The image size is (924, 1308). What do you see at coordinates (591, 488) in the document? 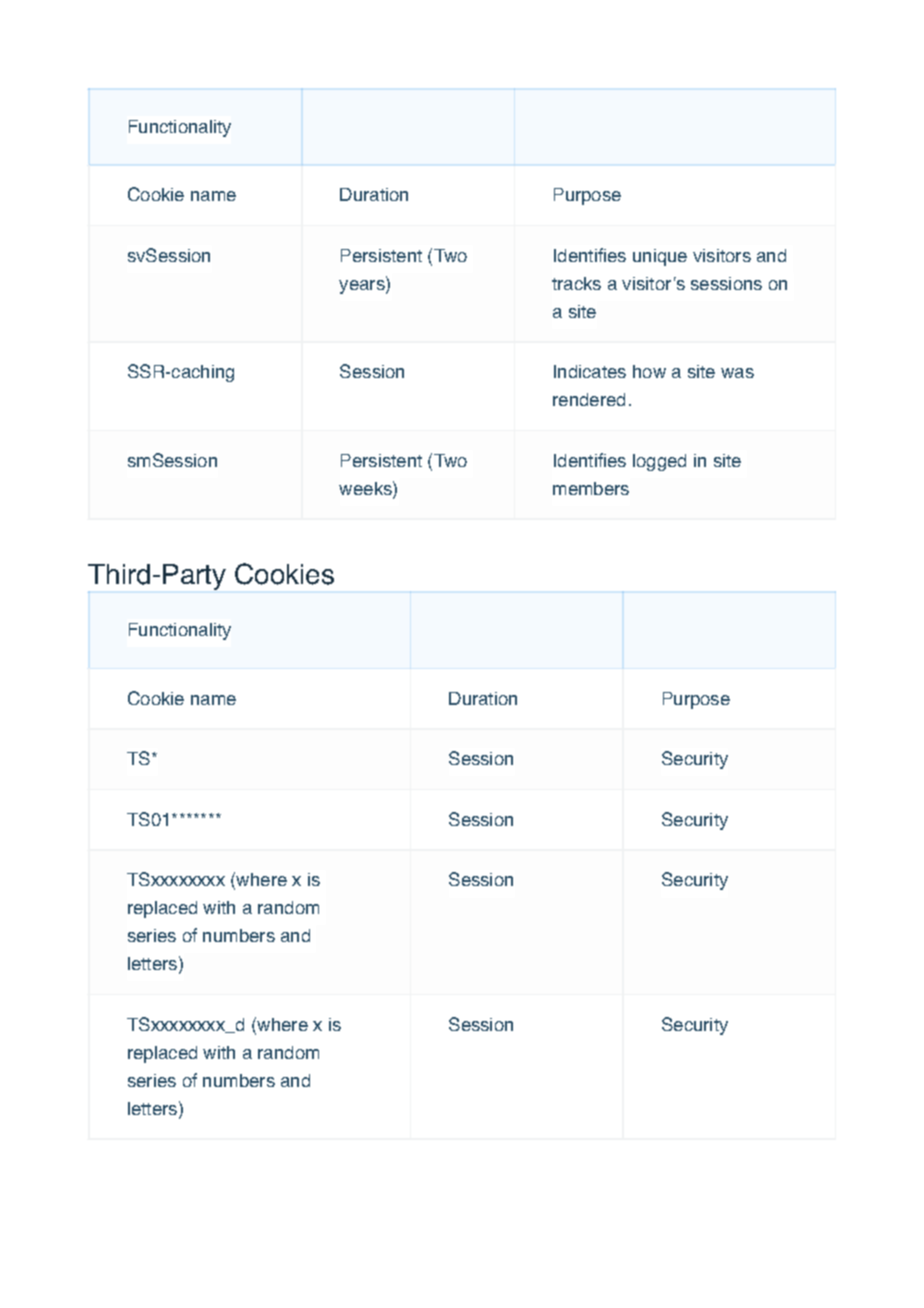
I see `members` at bounding box center [591, 488].
